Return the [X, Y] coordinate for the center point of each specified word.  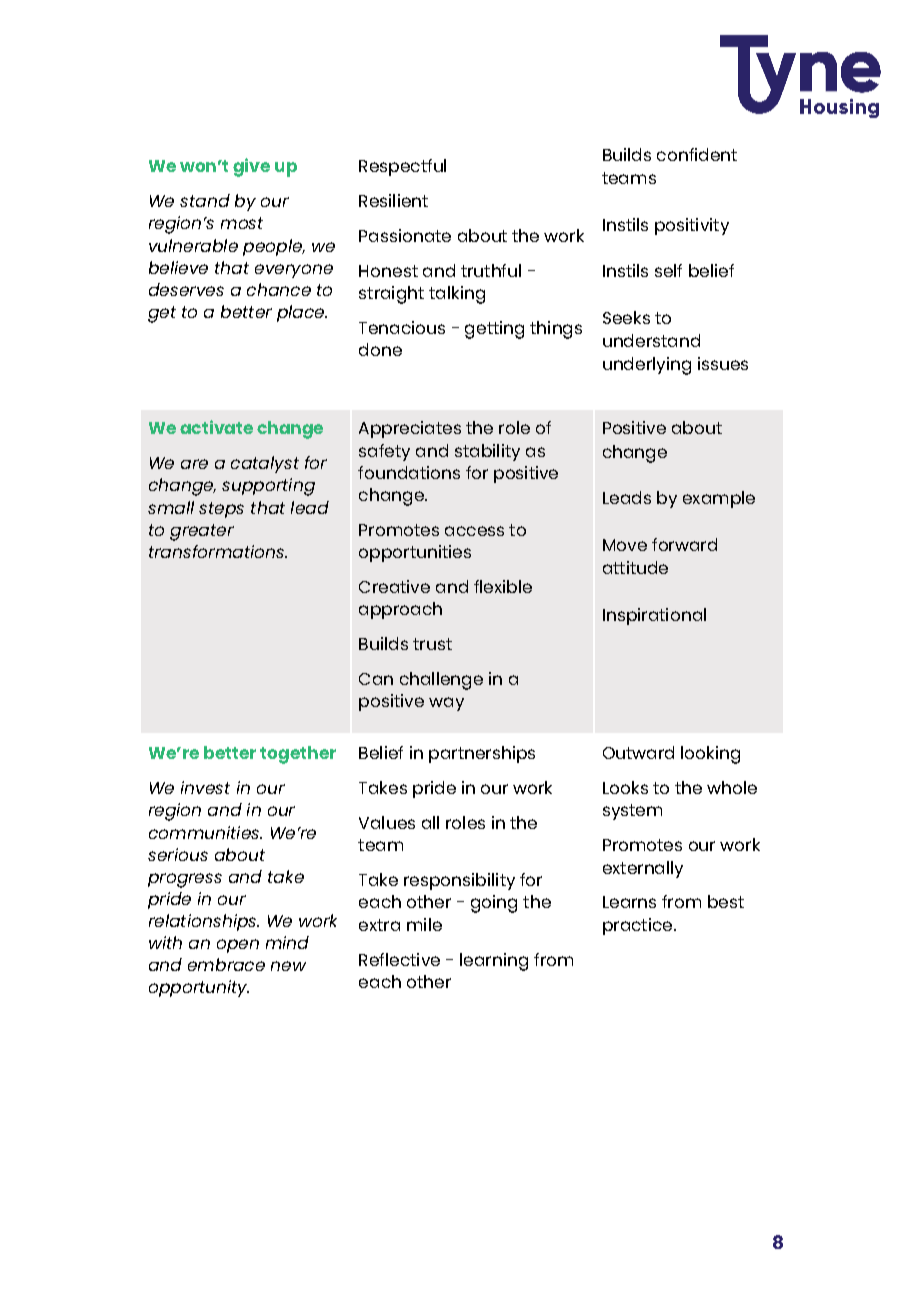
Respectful [402, 167]
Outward [638, 752]
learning [494, 962]
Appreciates [410, 429]
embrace [226, 964]
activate [216, 427]
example [719, 499]
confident [697, 154]
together [298, 755]
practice [637, 926]
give [251, 167]
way [446, 704]
